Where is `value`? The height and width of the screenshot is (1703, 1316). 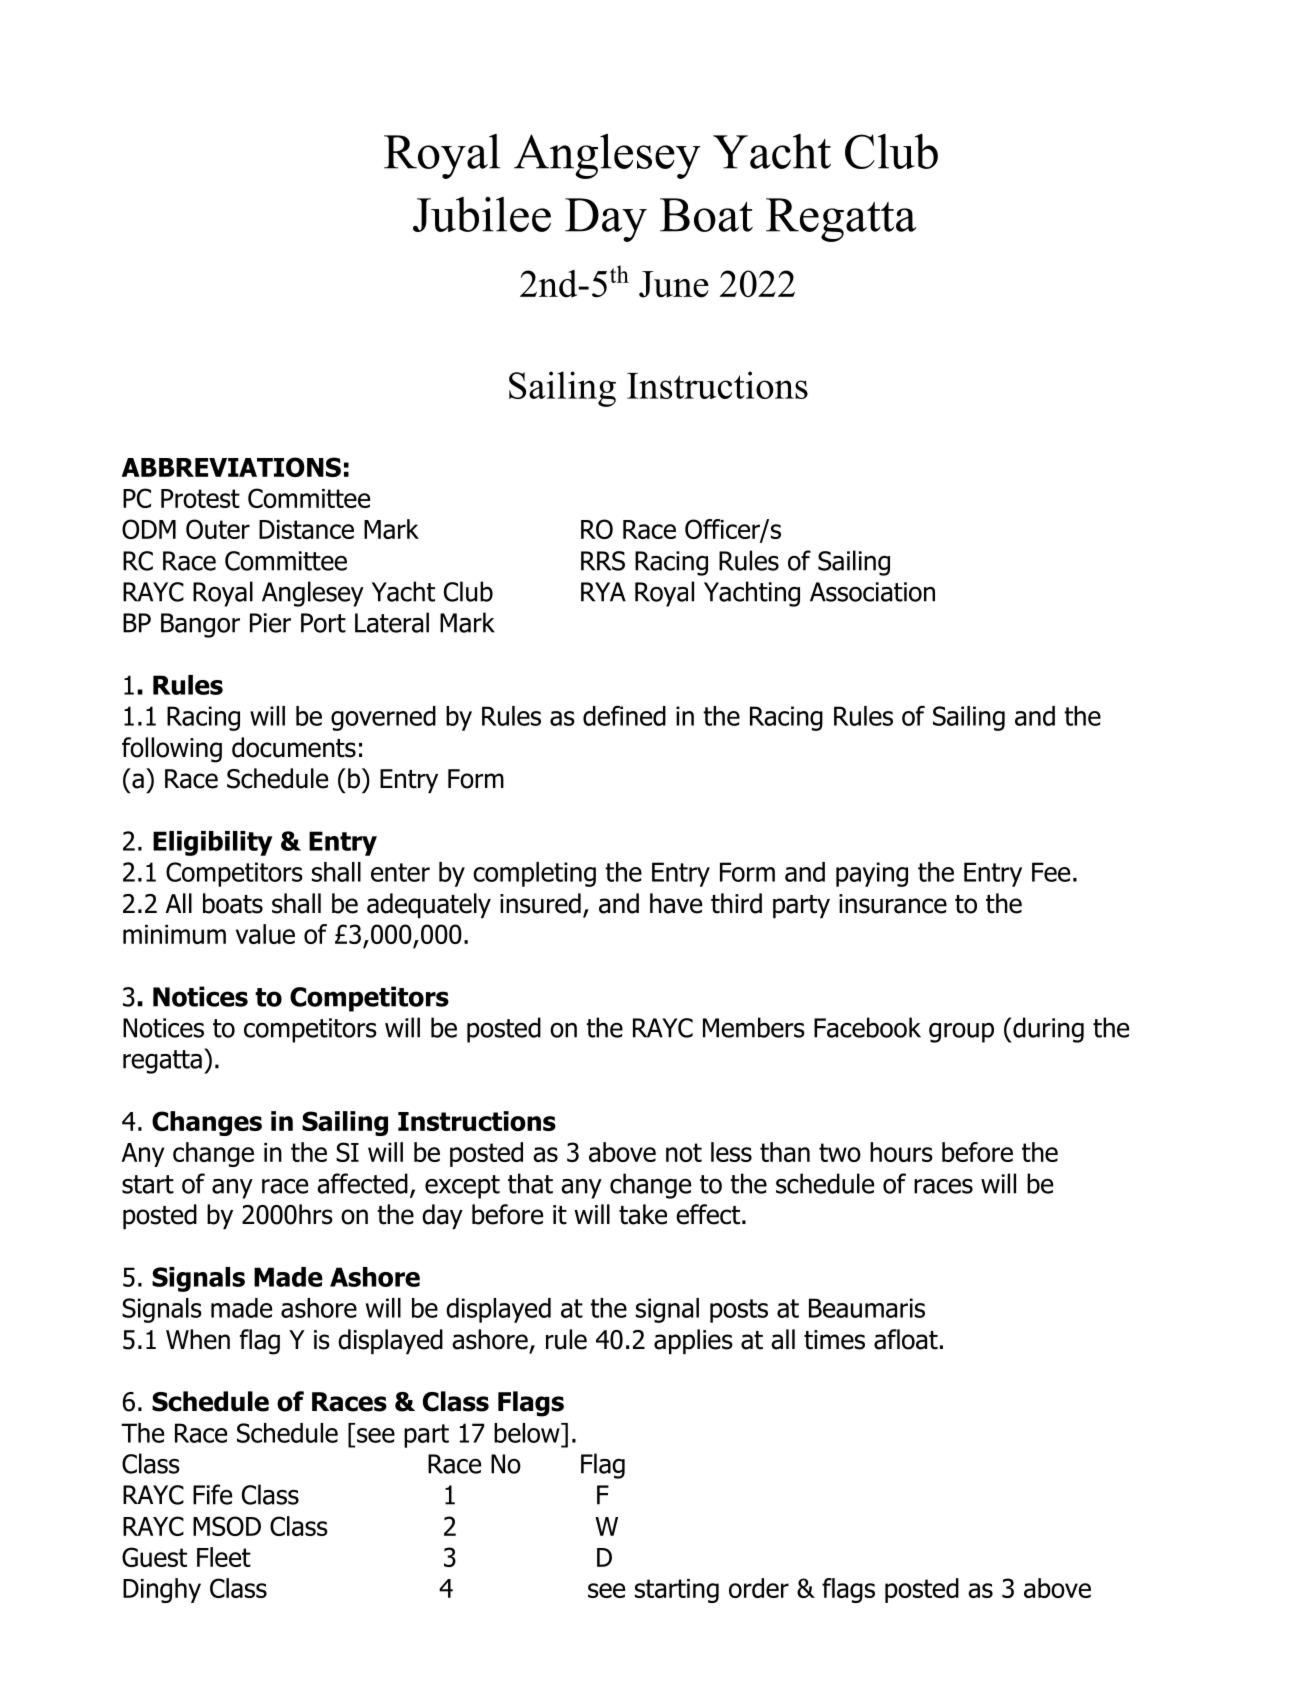 value is located at coordinates (265, 934).
